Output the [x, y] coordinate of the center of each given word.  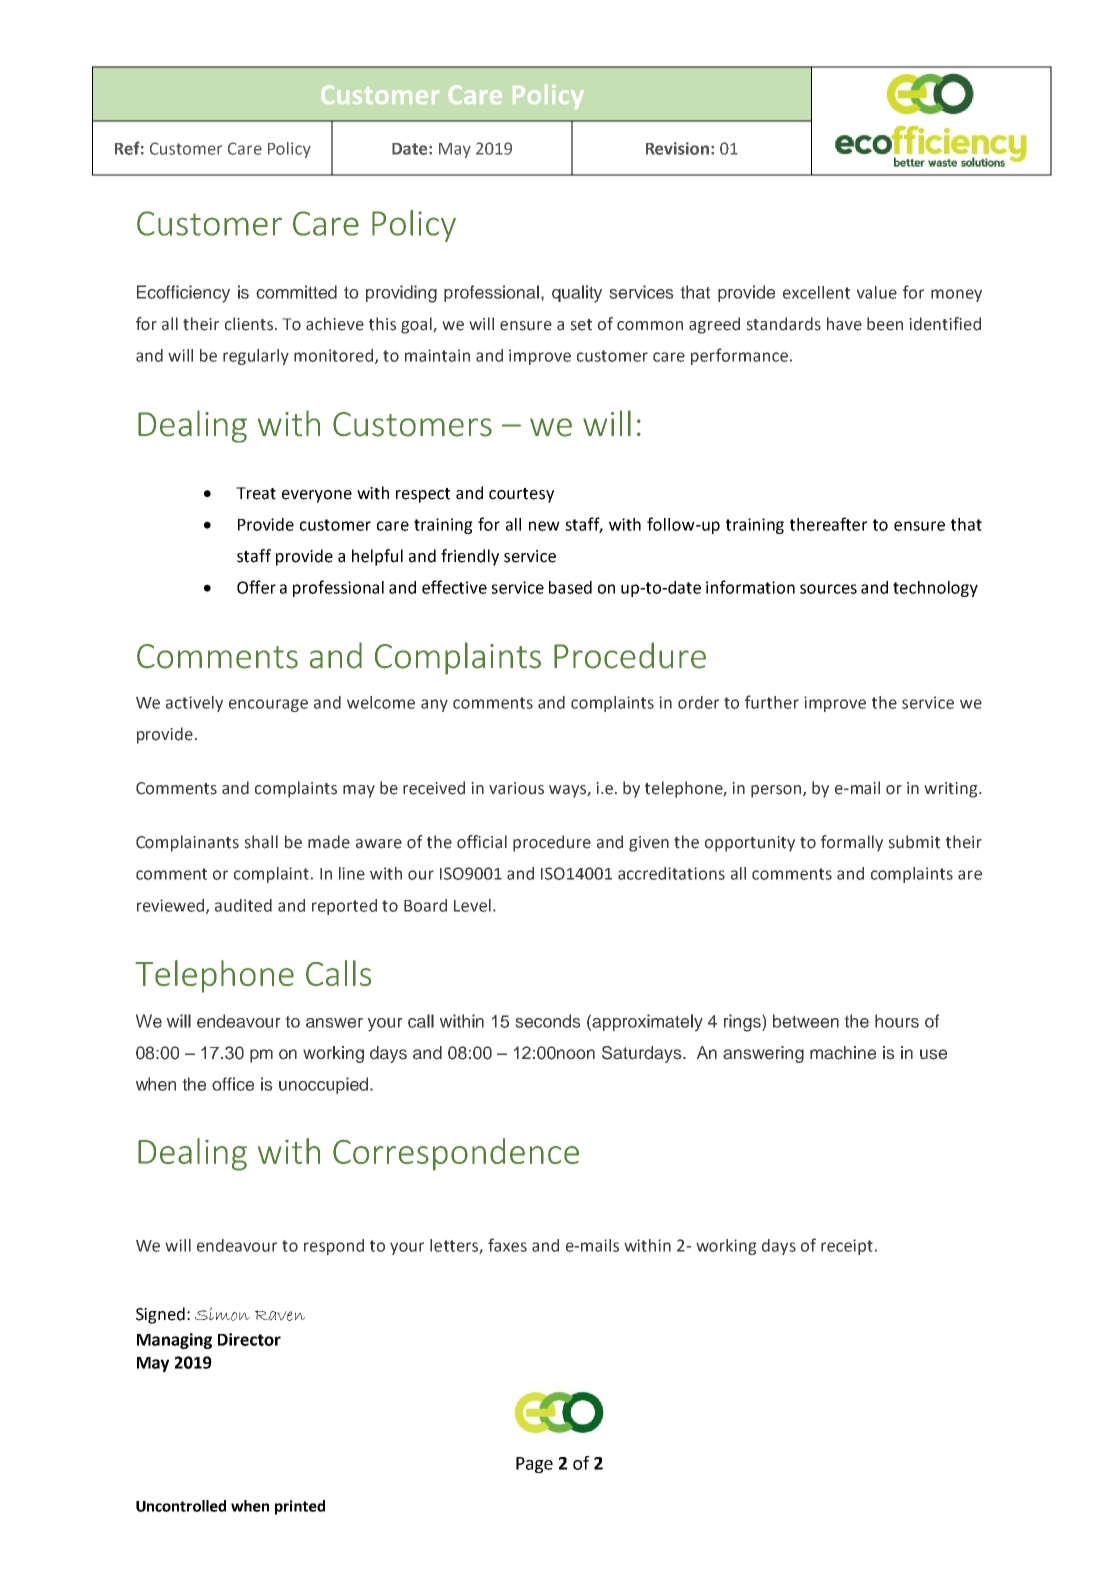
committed [296, 292]
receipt [848, 1247]
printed [300, 1507]
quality [577, 294]
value [877, 292]
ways [568, 791]
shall [261, 842]
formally [852, 843]
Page [534, 1465]
